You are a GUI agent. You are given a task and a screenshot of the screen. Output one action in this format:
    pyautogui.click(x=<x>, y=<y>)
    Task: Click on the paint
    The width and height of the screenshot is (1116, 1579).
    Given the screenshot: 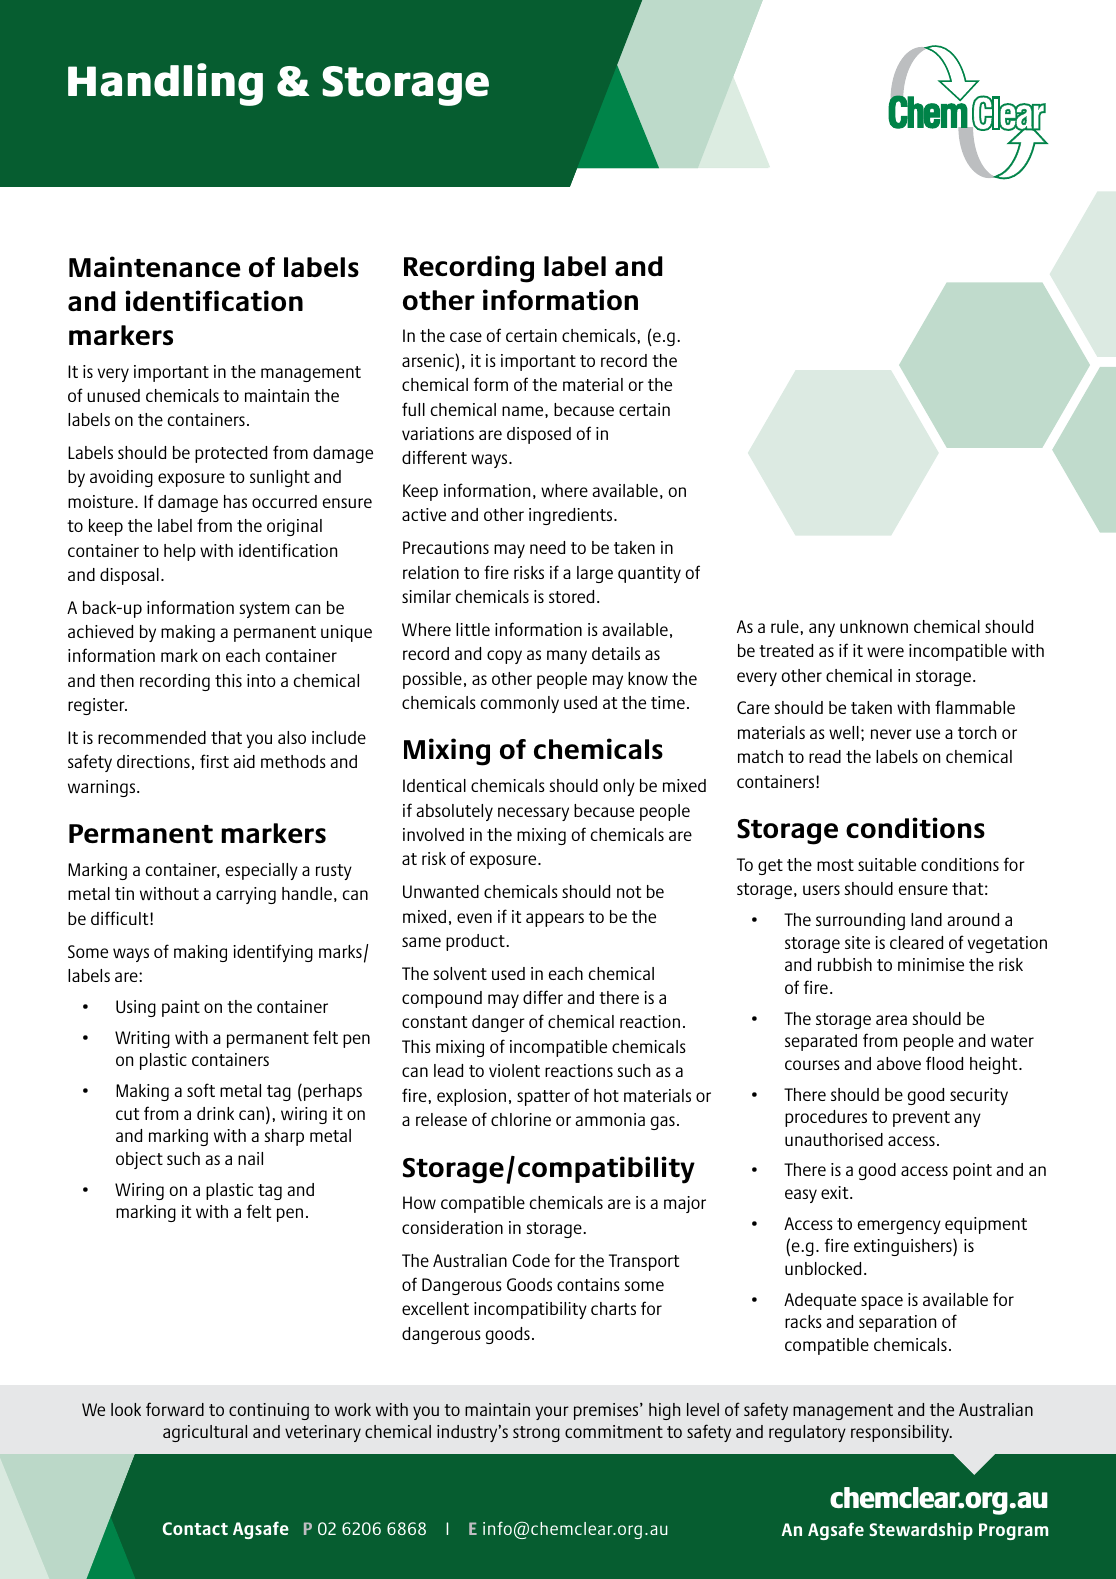 What is the action you would take?
    pyautogui.click(x=181, y=1008)
